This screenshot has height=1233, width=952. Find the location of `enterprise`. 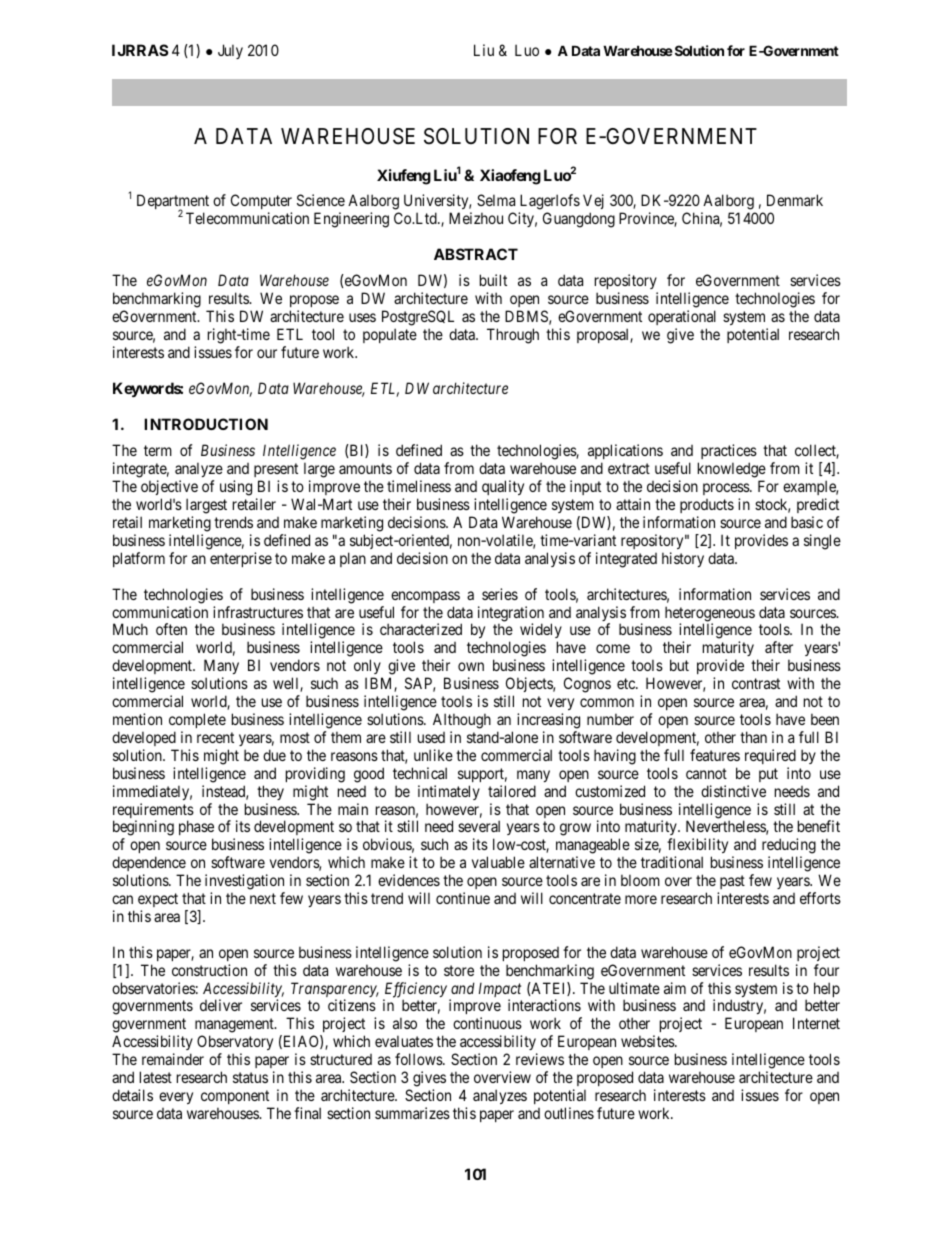

enterprise is located at coordinates (241, 559).
